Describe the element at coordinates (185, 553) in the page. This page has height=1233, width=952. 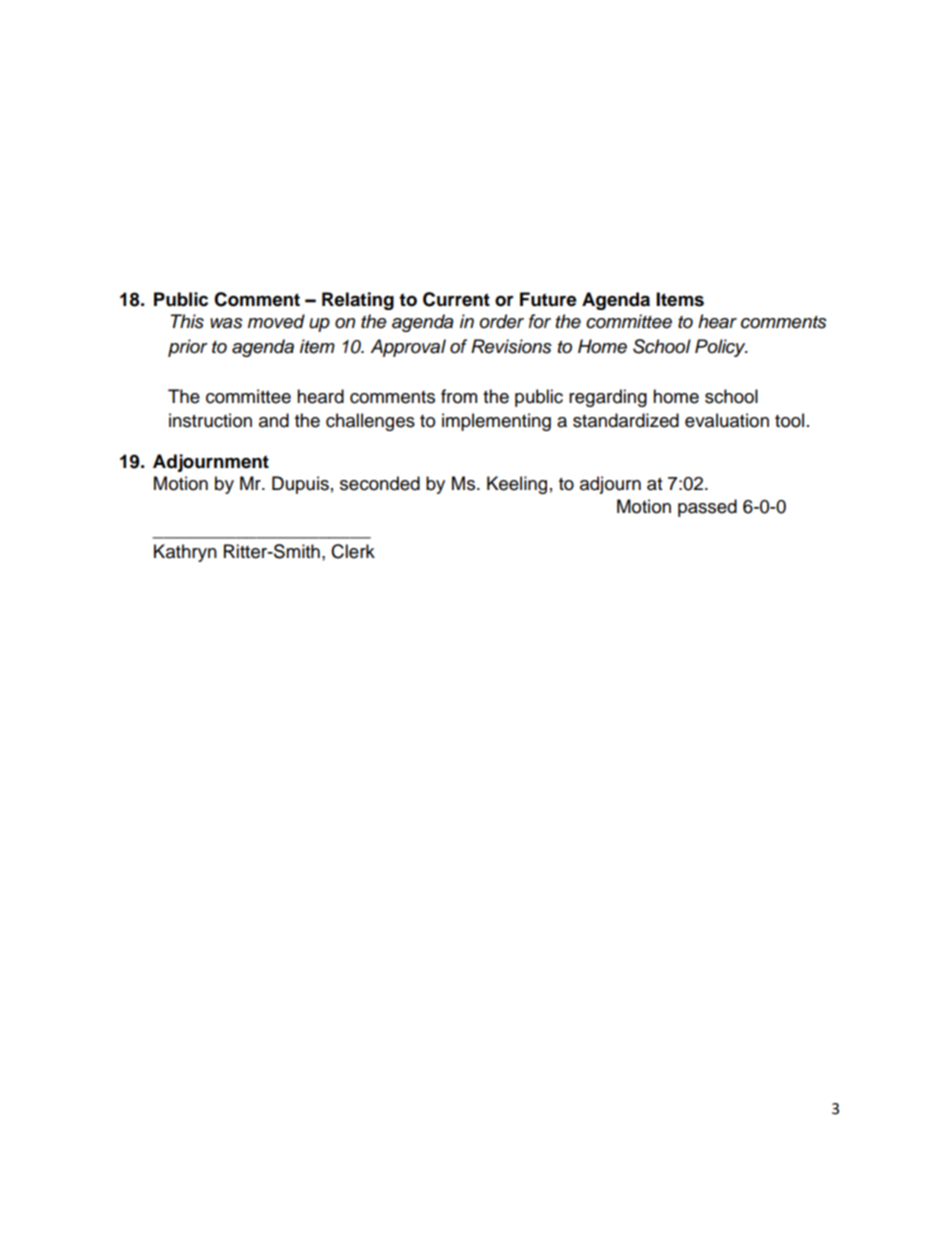
I see `Kathryn` at that location.
